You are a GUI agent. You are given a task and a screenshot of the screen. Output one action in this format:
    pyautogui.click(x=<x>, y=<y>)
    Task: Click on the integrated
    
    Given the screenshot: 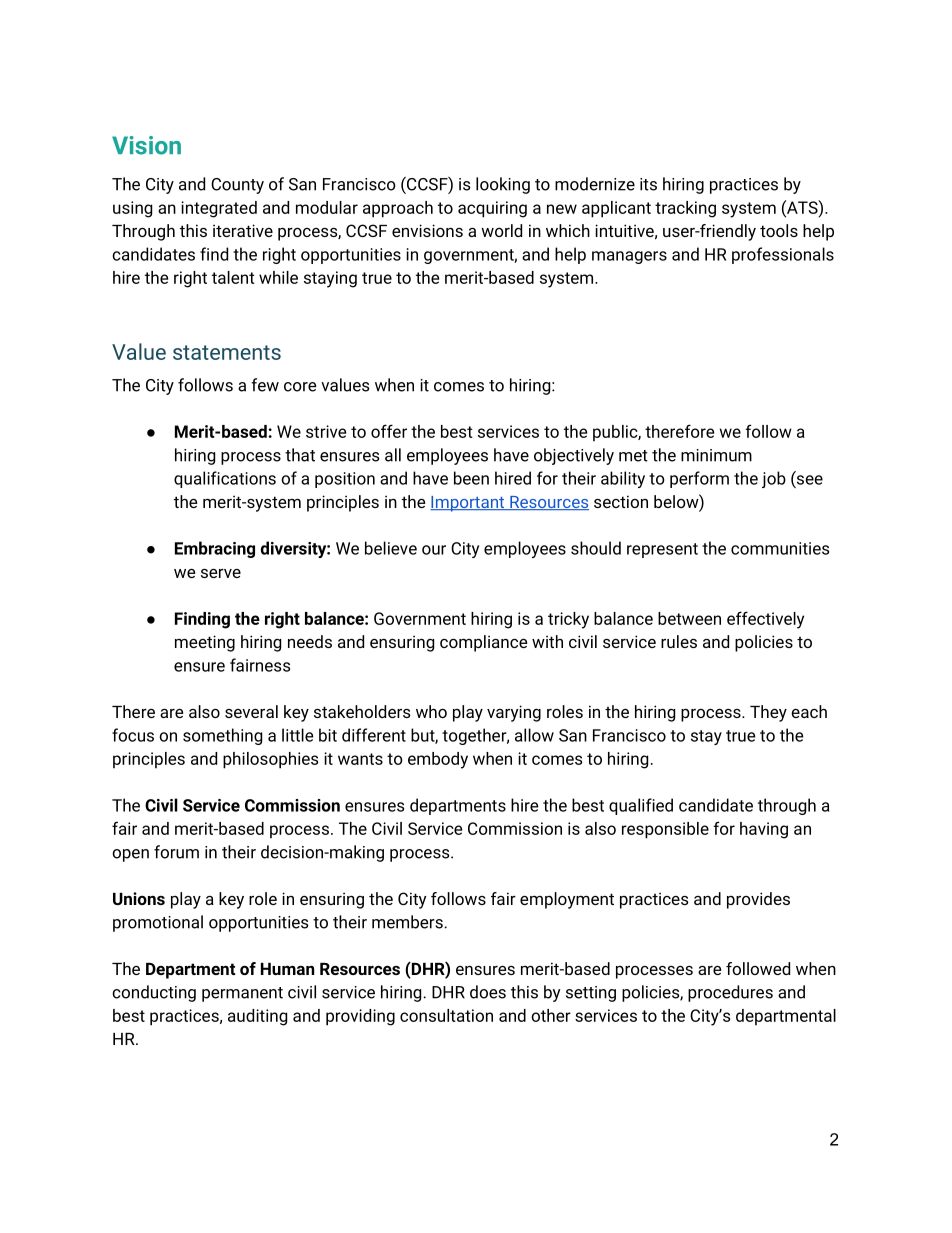 What is the action you would take?
    pyautogui.click(x=219, y=209)
